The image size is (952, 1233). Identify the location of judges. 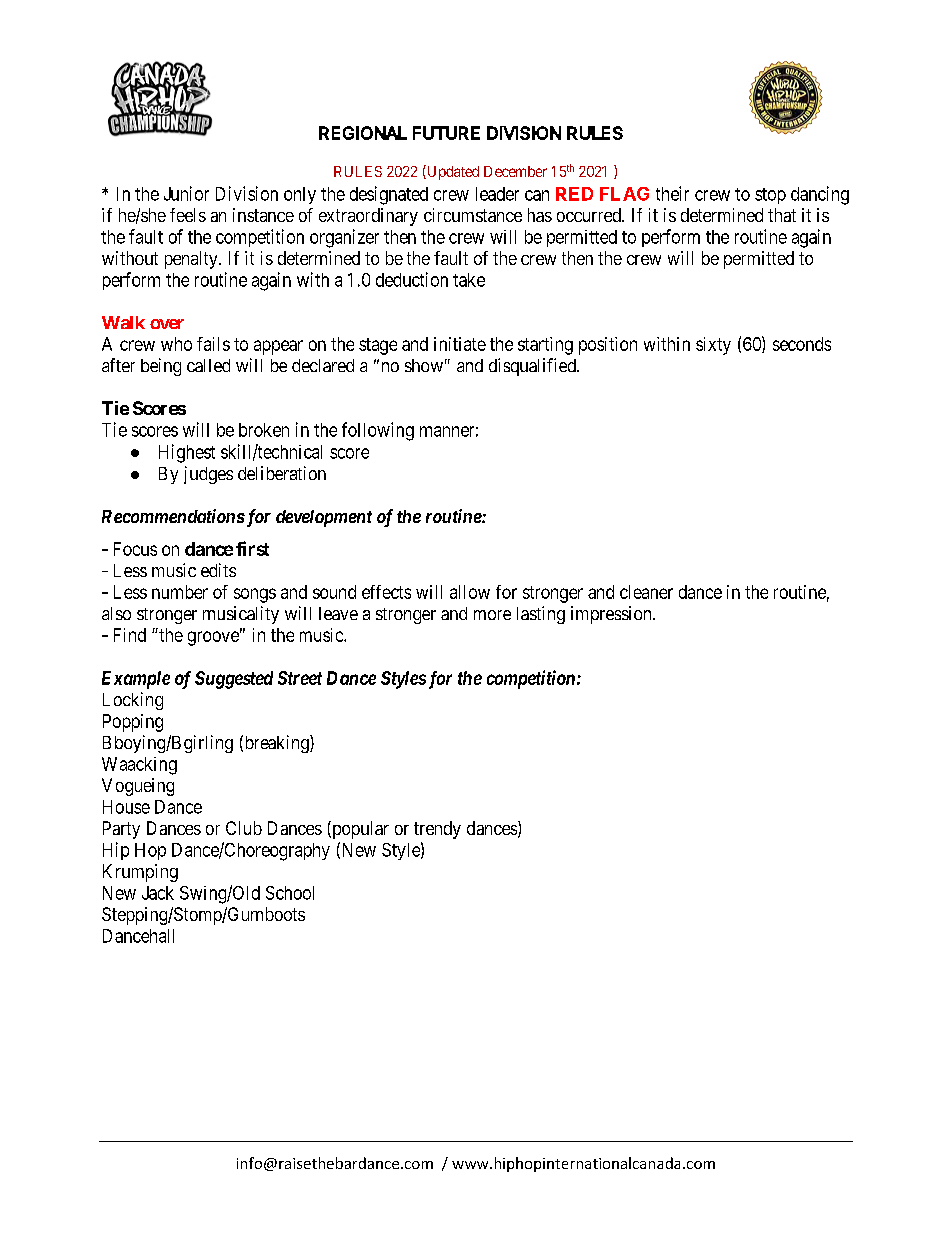
(208, 475).
